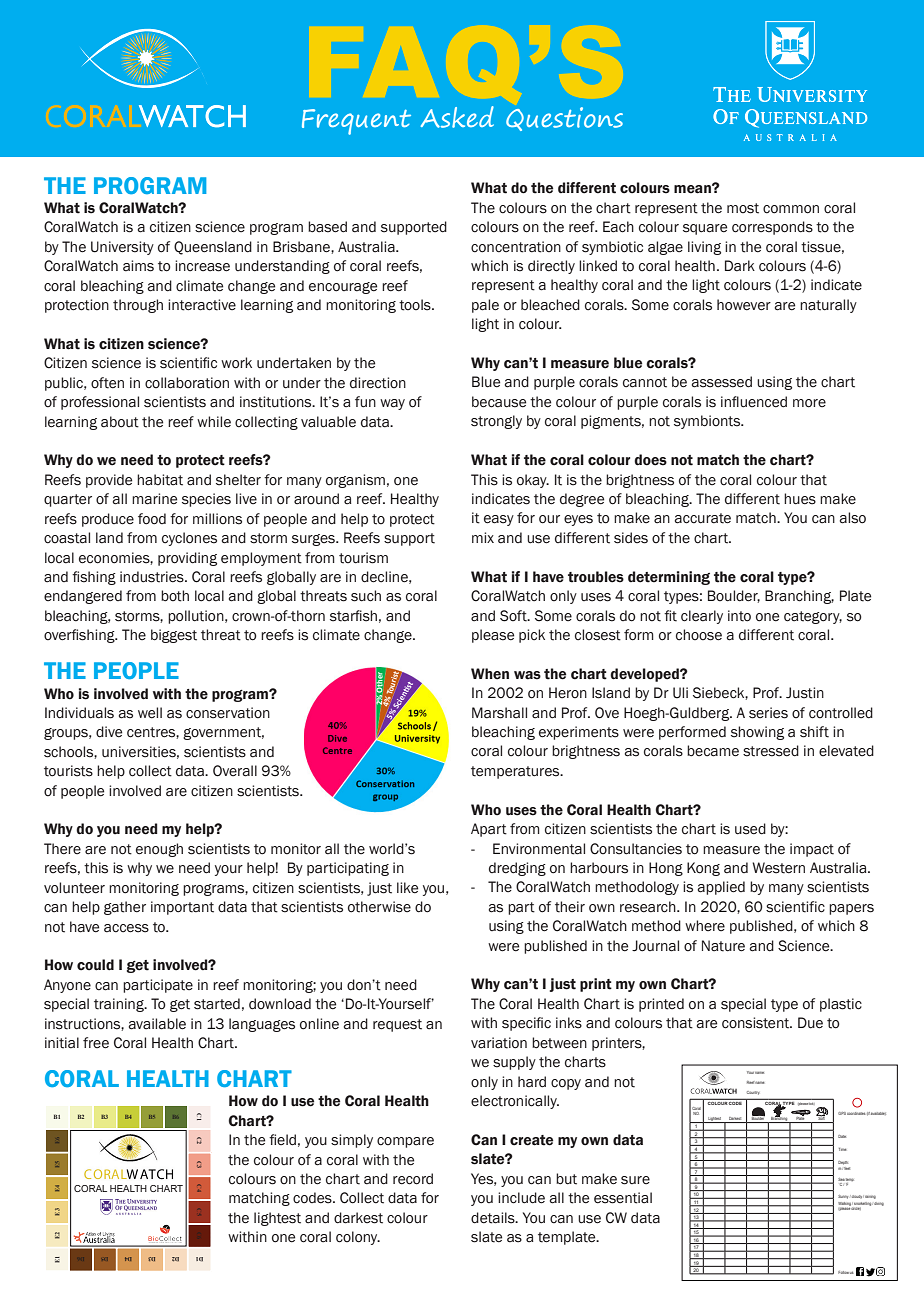 Image resolution: width=924 pixels, height=1308 pixels. What do you see at coordinates (457, 117) in the document?
I see `Asked` at bounding box center [457, 117].
